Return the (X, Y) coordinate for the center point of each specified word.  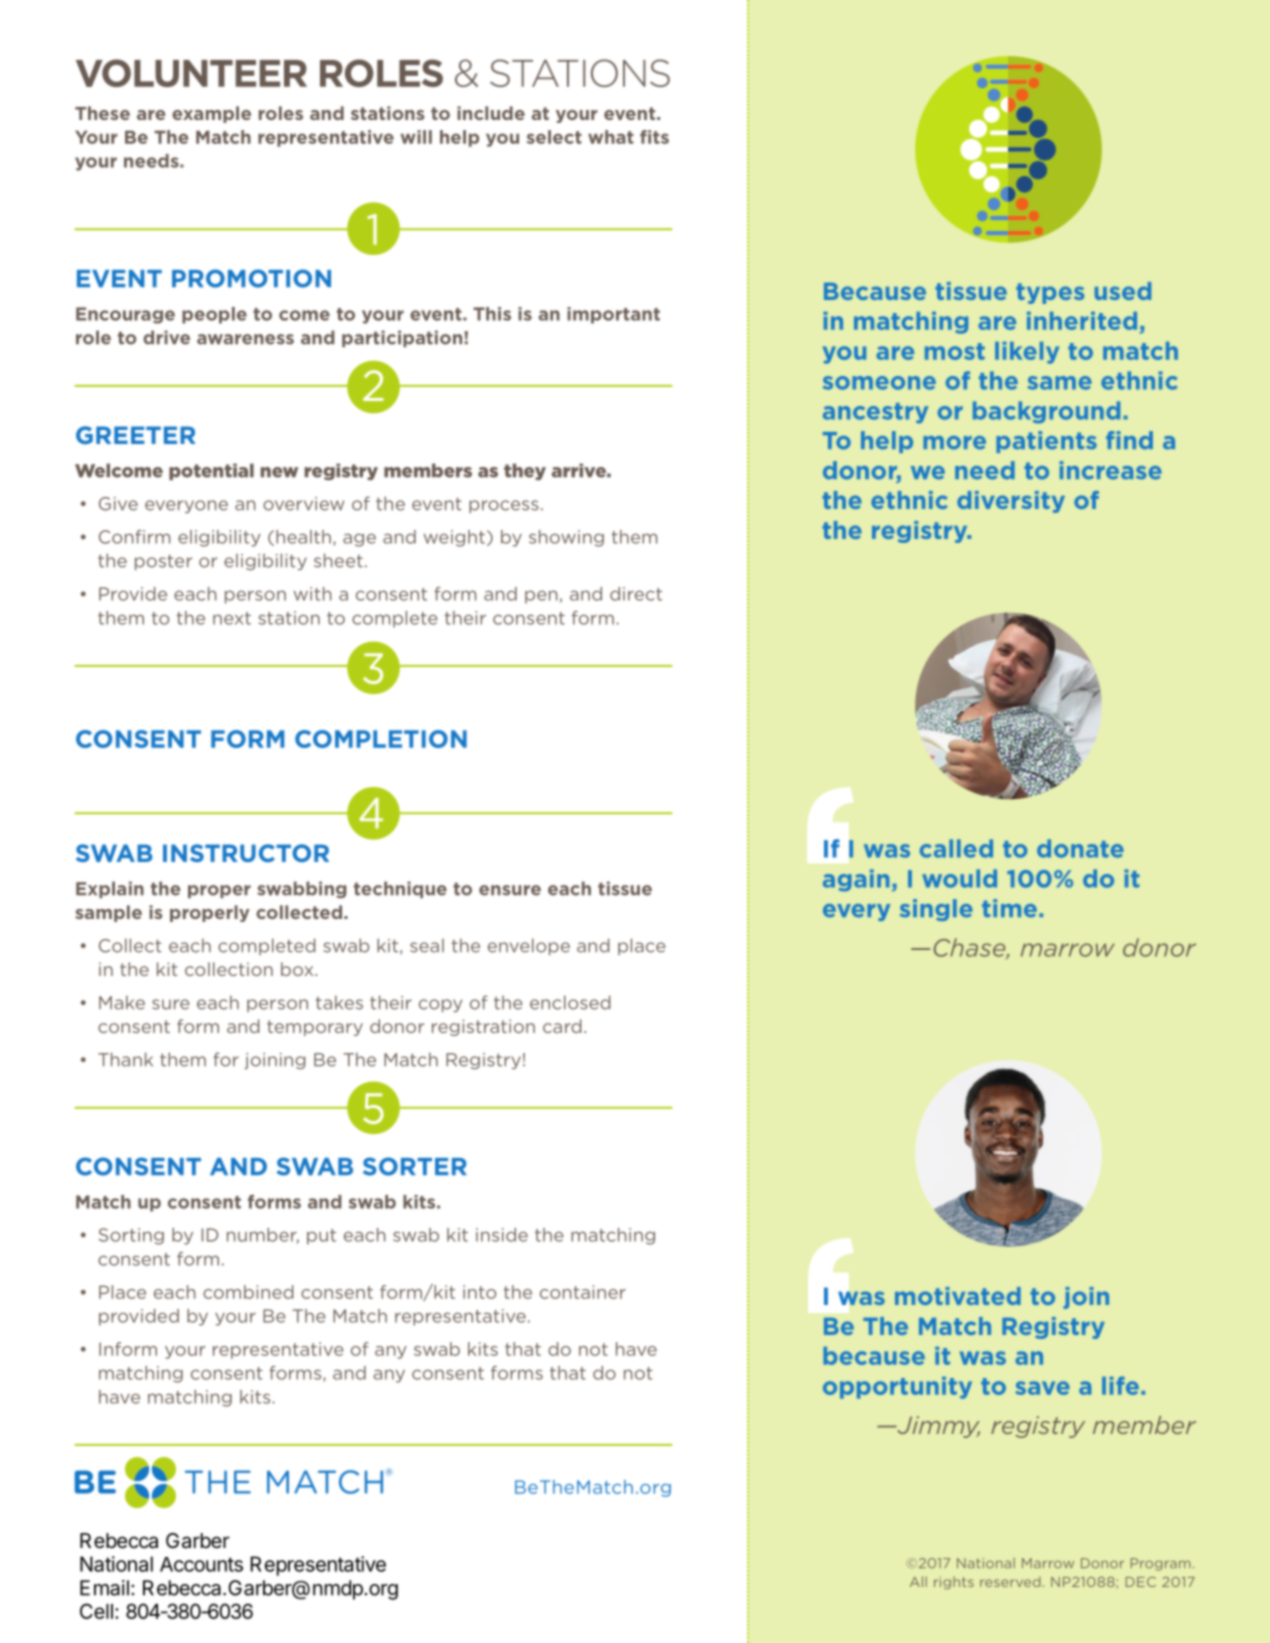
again (856, 880)
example (211, 114)
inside (502, 1235)
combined (248, 1292)
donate (1080, 848)
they (525, 471)
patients (1046, 442)
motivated (958, 1296)
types (1050, 293)
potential (211, 471)
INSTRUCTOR (246, 853)
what (611, 137)
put (321, 1237)
